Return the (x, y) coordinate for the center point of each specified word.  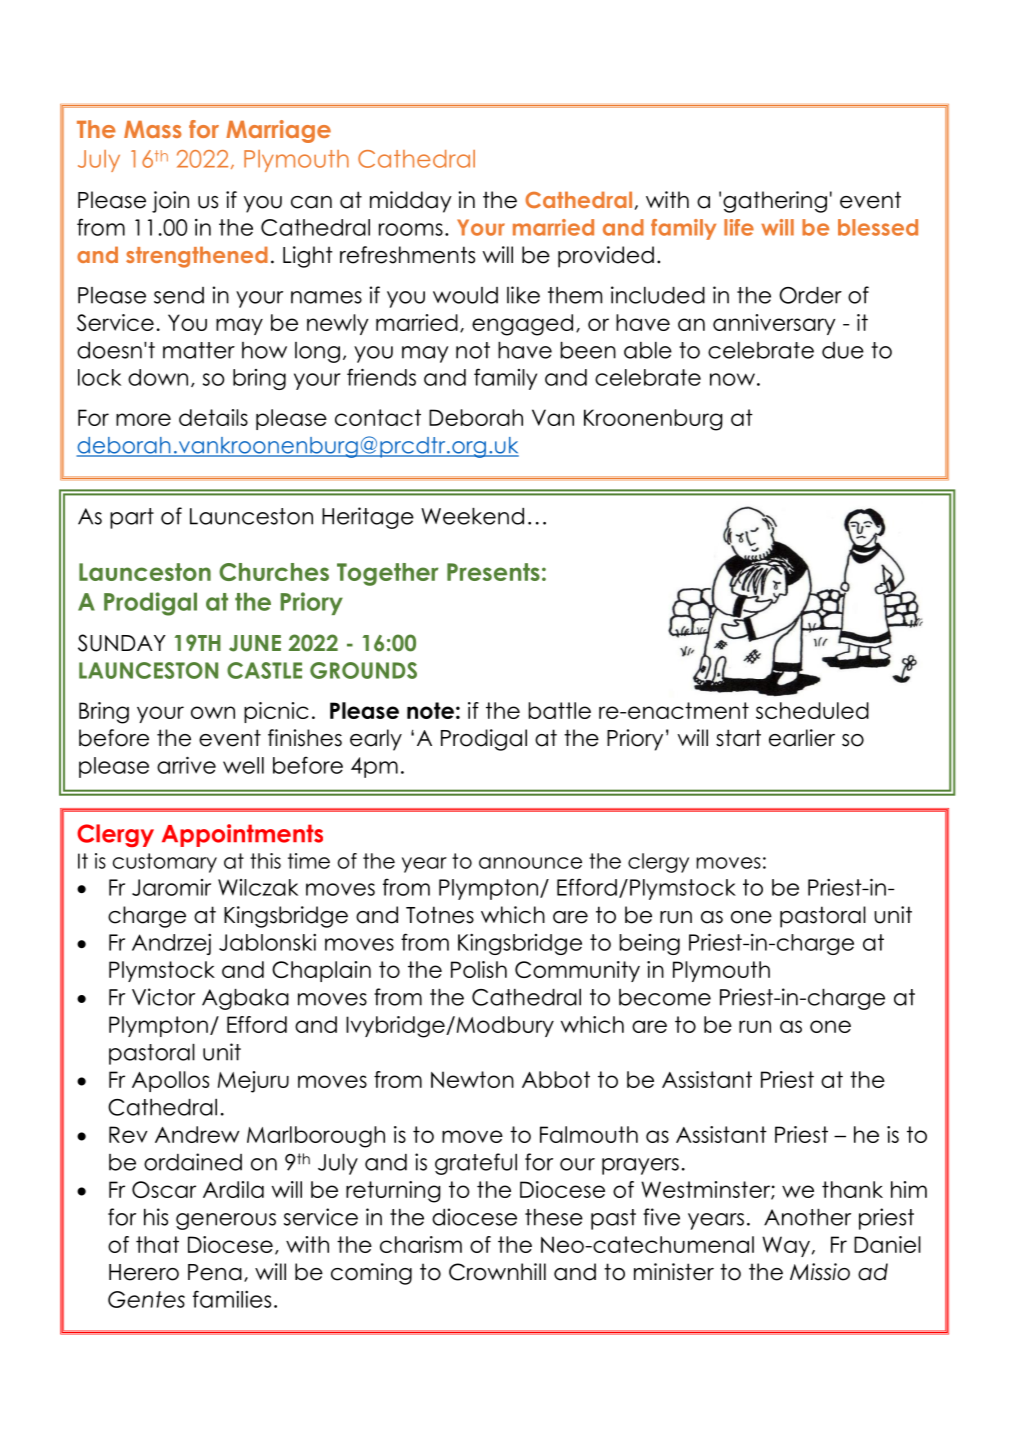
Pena (215, 1272)
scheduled (812, 710)
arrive (186, 765)
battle (559, 710)
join (170, 202)
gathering (775, 202)
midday (411, 202)
